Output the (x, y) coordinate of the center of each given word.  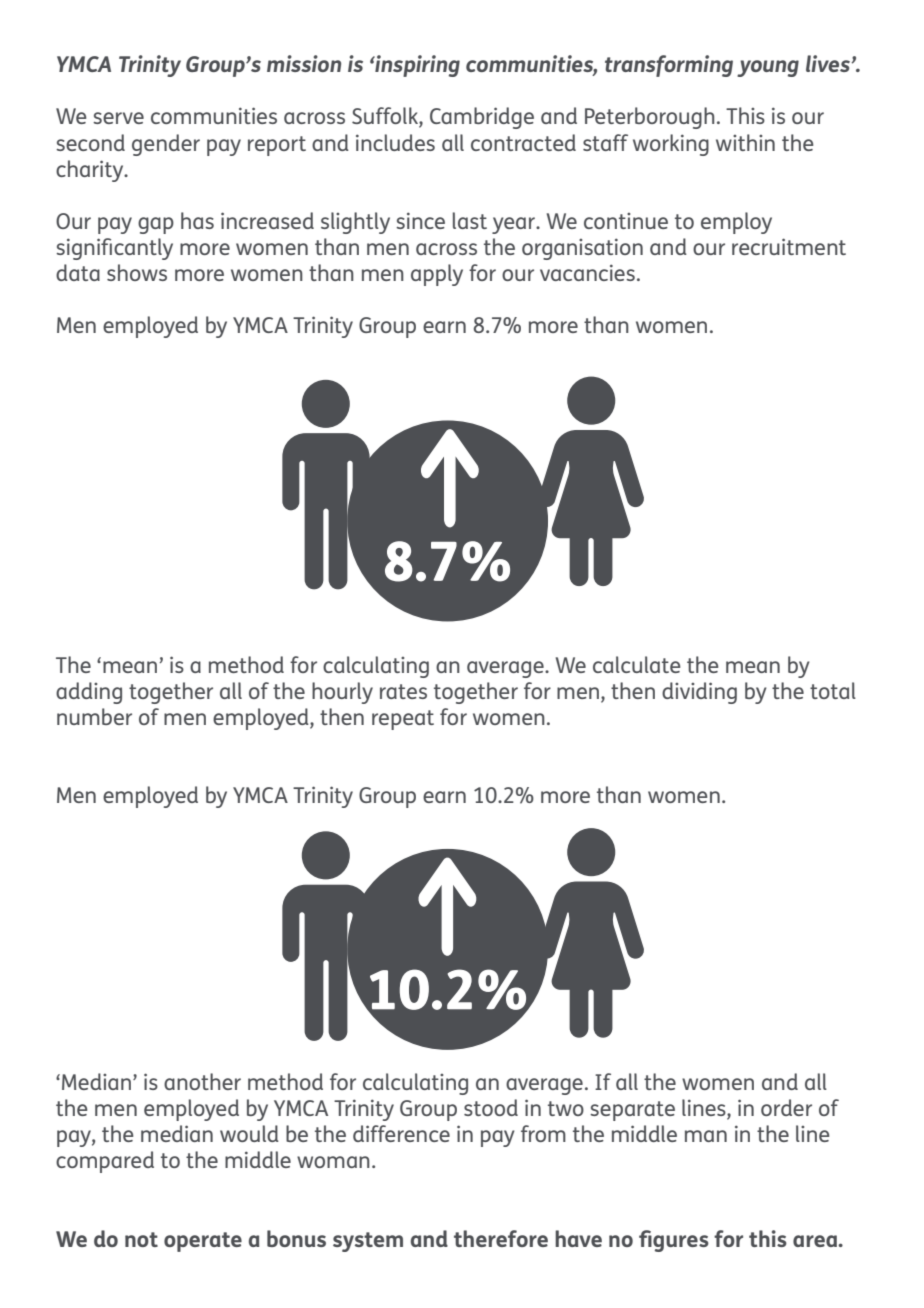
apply (437, 275)
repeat (403, 720)
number (94, 716)
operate (203, 1242)
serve (118, 118)
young (768, 68)
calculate (637, 664)
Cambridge (482, 118)
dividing (699, 693)
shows (137, 272)
